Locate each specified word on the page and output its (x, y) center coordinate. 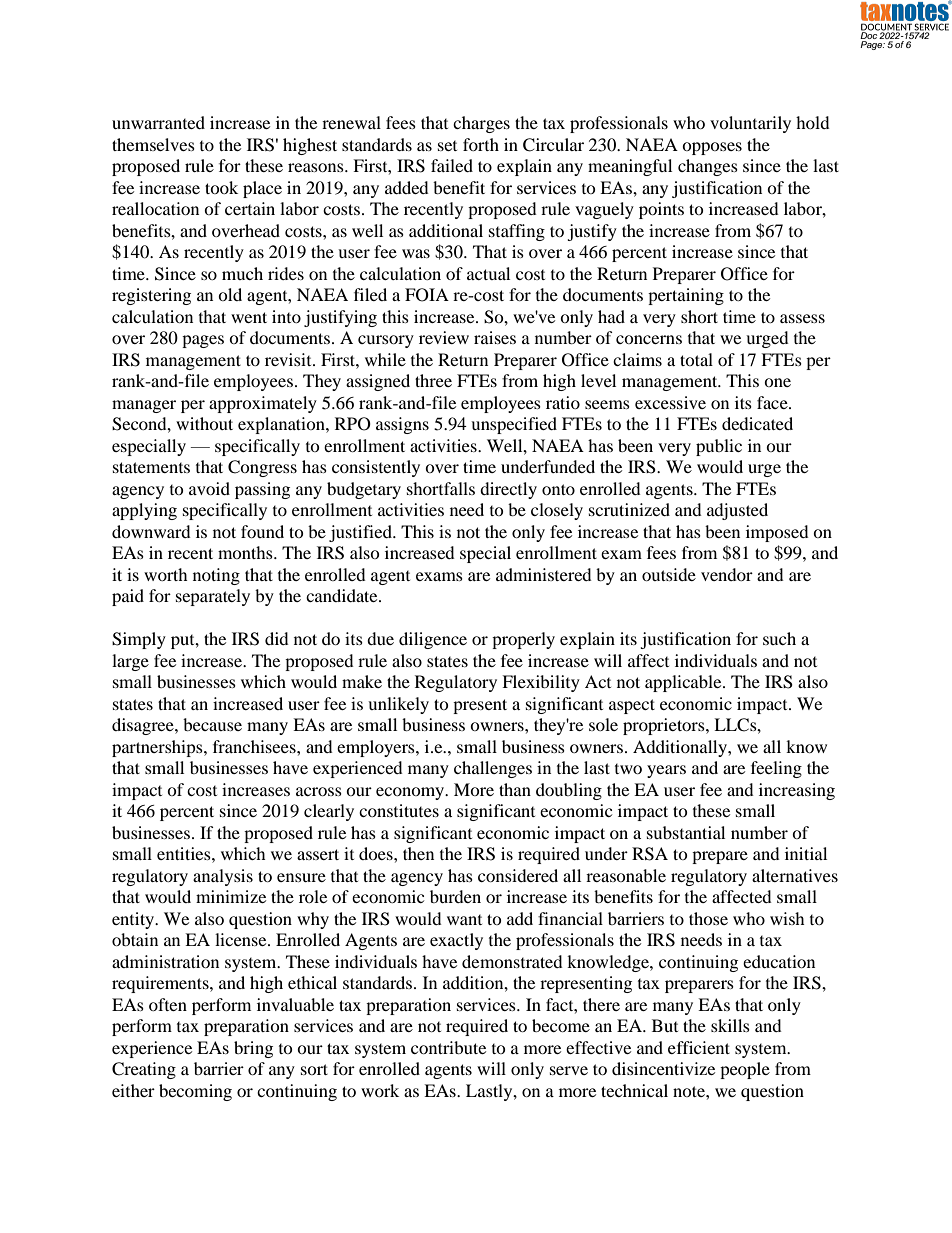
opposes (712, 148)
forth (481, 144)
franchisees (255, 746)
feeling (776, 769)
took (221, 187)
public (719, 447)
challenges (493, 769)
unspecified (514, 425)
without (204, 423)
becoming (195, 1092)
